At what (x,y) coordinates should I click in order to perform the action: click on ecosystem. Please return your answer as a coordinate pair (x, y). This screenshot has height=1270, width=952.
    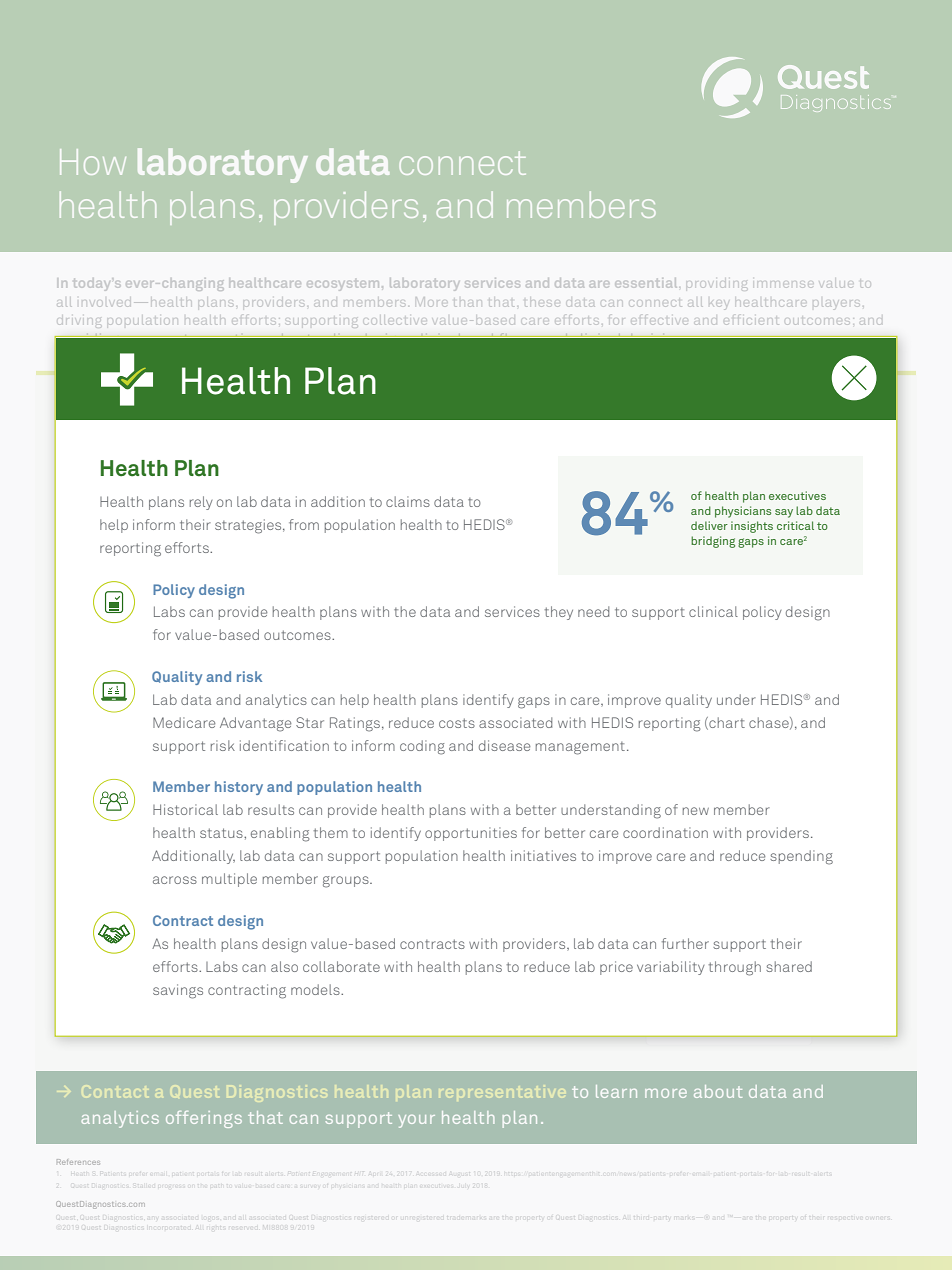
    Looking at the image, I should click on (341, 286).
